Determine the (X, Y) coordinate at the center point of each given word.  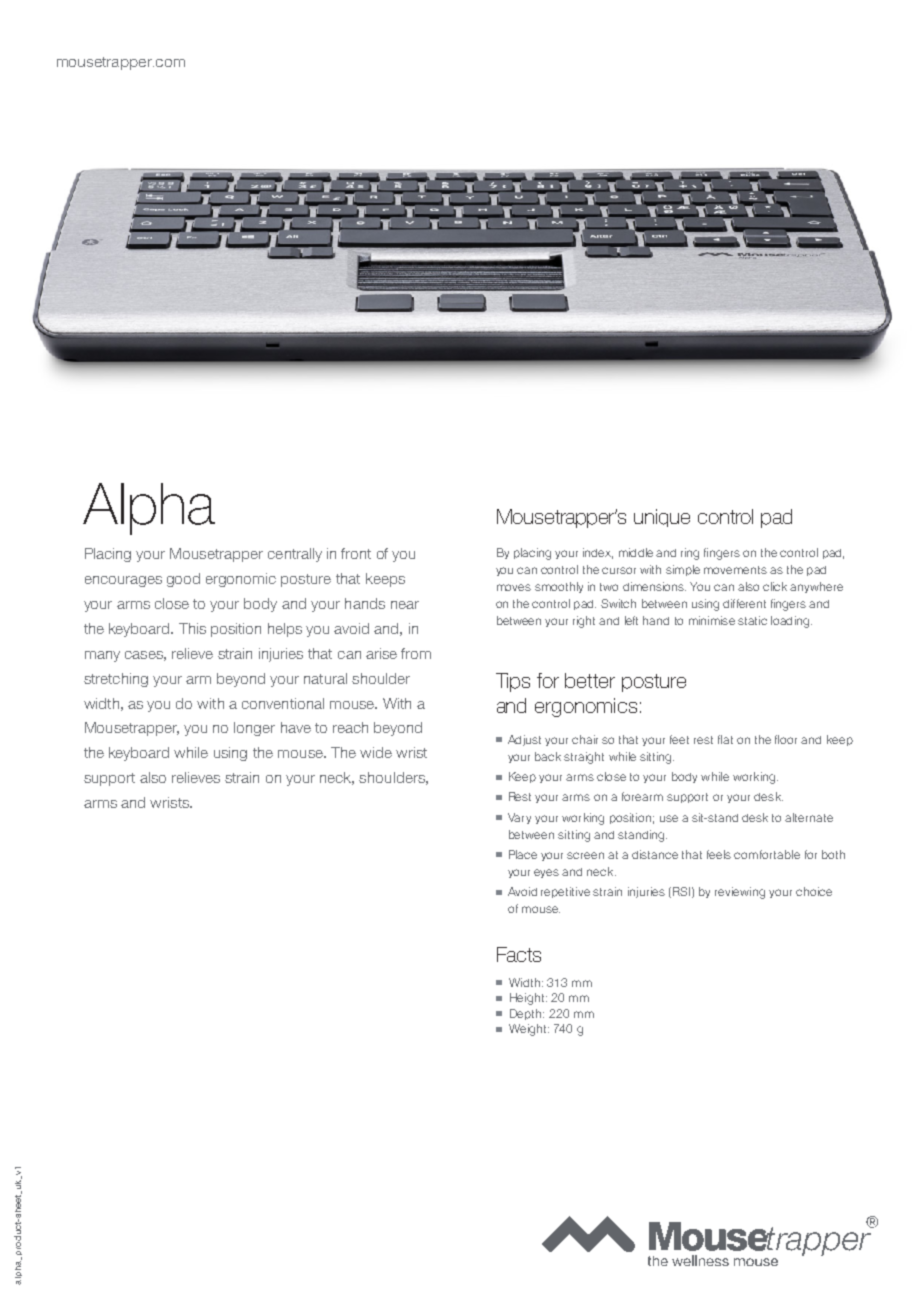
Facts (519, 954)
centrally (295, 555)
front (356, 553)
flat (725, 739)
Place (523, 854)
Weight (529, 1030)
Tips (513, 682)
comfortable (767, 854)
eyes (546, 873)
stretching (116, 680)
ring (690, 554)
